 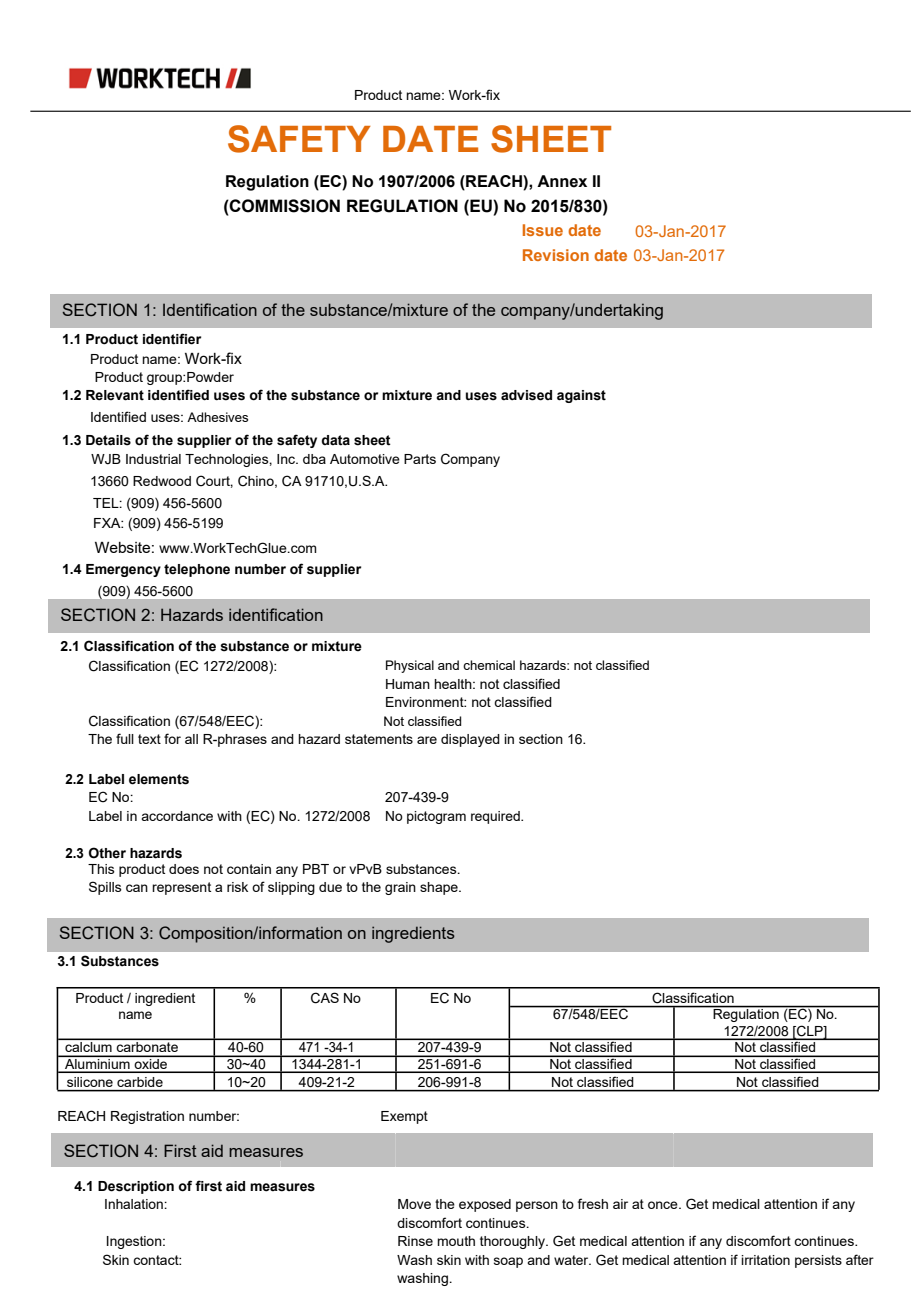 I want to click on Redwood, so click(x=162, y=481).
